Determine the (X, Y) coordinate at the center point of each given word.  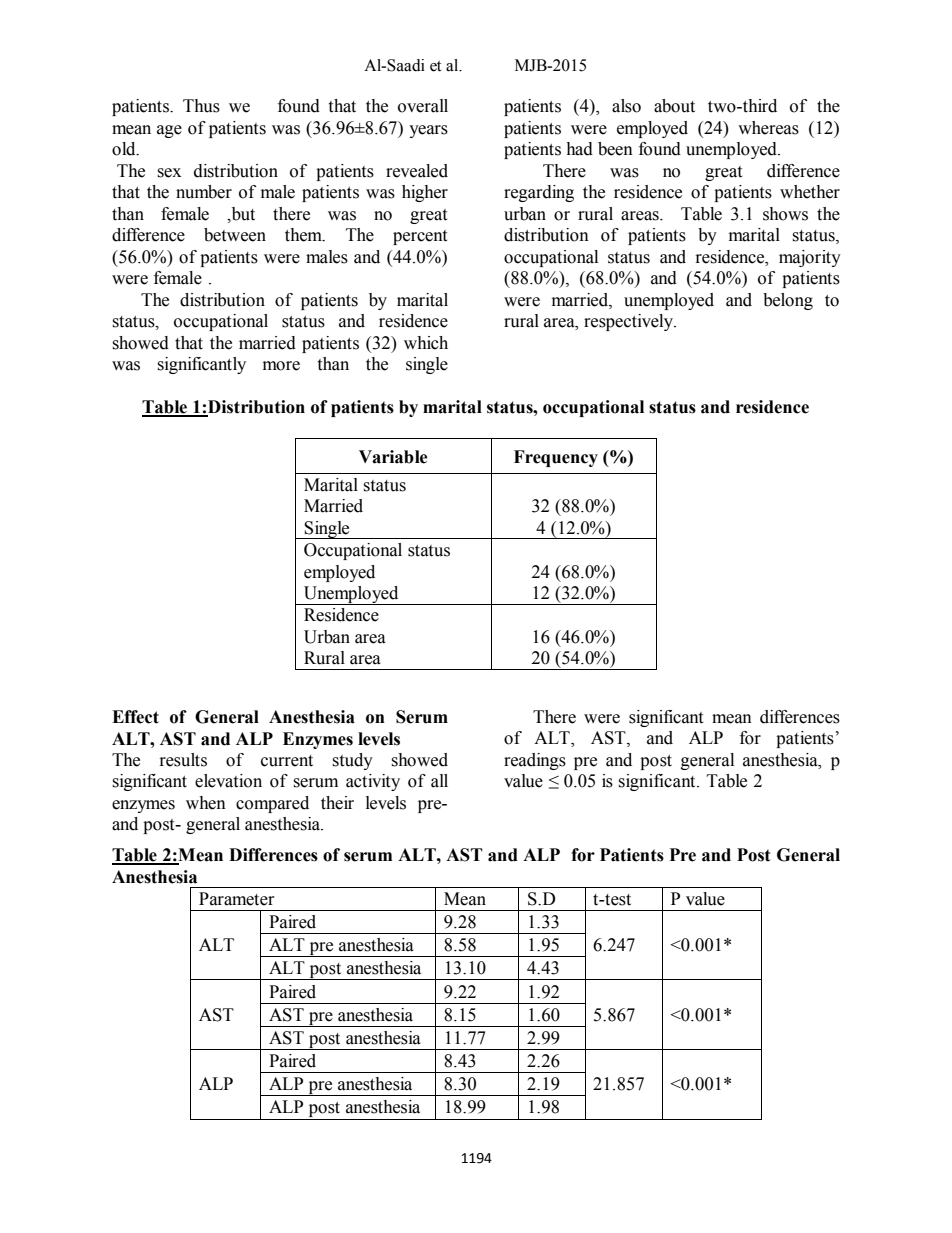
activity (373, 782)
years (428, 131)
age (169, 131)
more (281, 366)
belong (788, 301)
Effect (135, 717)
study (352, 761)
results (183, 760)
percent (420, 237)
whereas (768, 128)
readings (535, 761)
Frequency (556, 458)
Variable (393, 457)
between (235, 235)
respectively (629, 322)
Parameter (236, 899)
